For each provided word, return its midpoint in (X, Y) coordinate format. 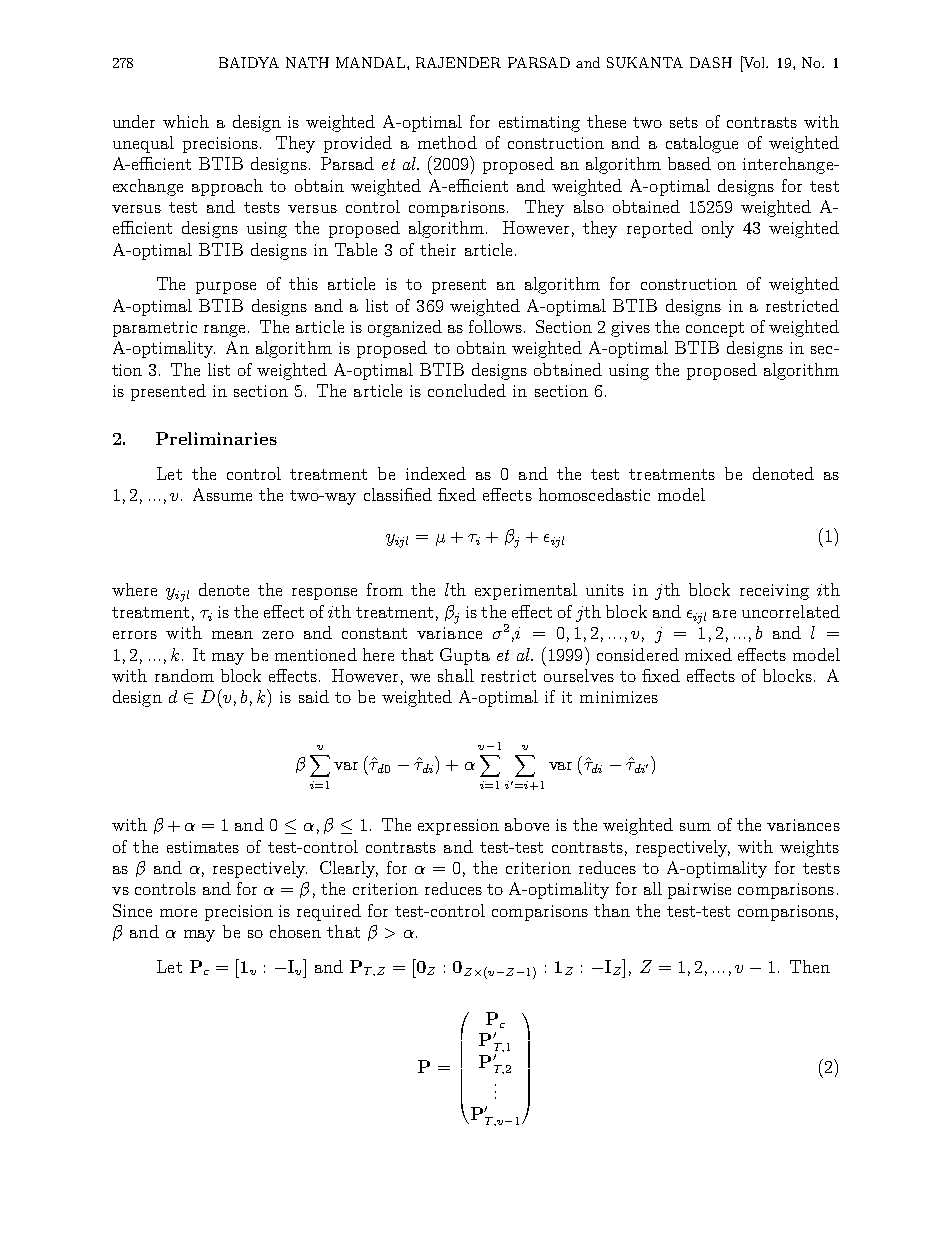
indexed (436, 473)
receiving (774, 592)
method (447, 142)
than (612, 910)
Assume (222, 494)
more (178, 913)
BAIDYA (249, 62)
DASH (711, 62)
